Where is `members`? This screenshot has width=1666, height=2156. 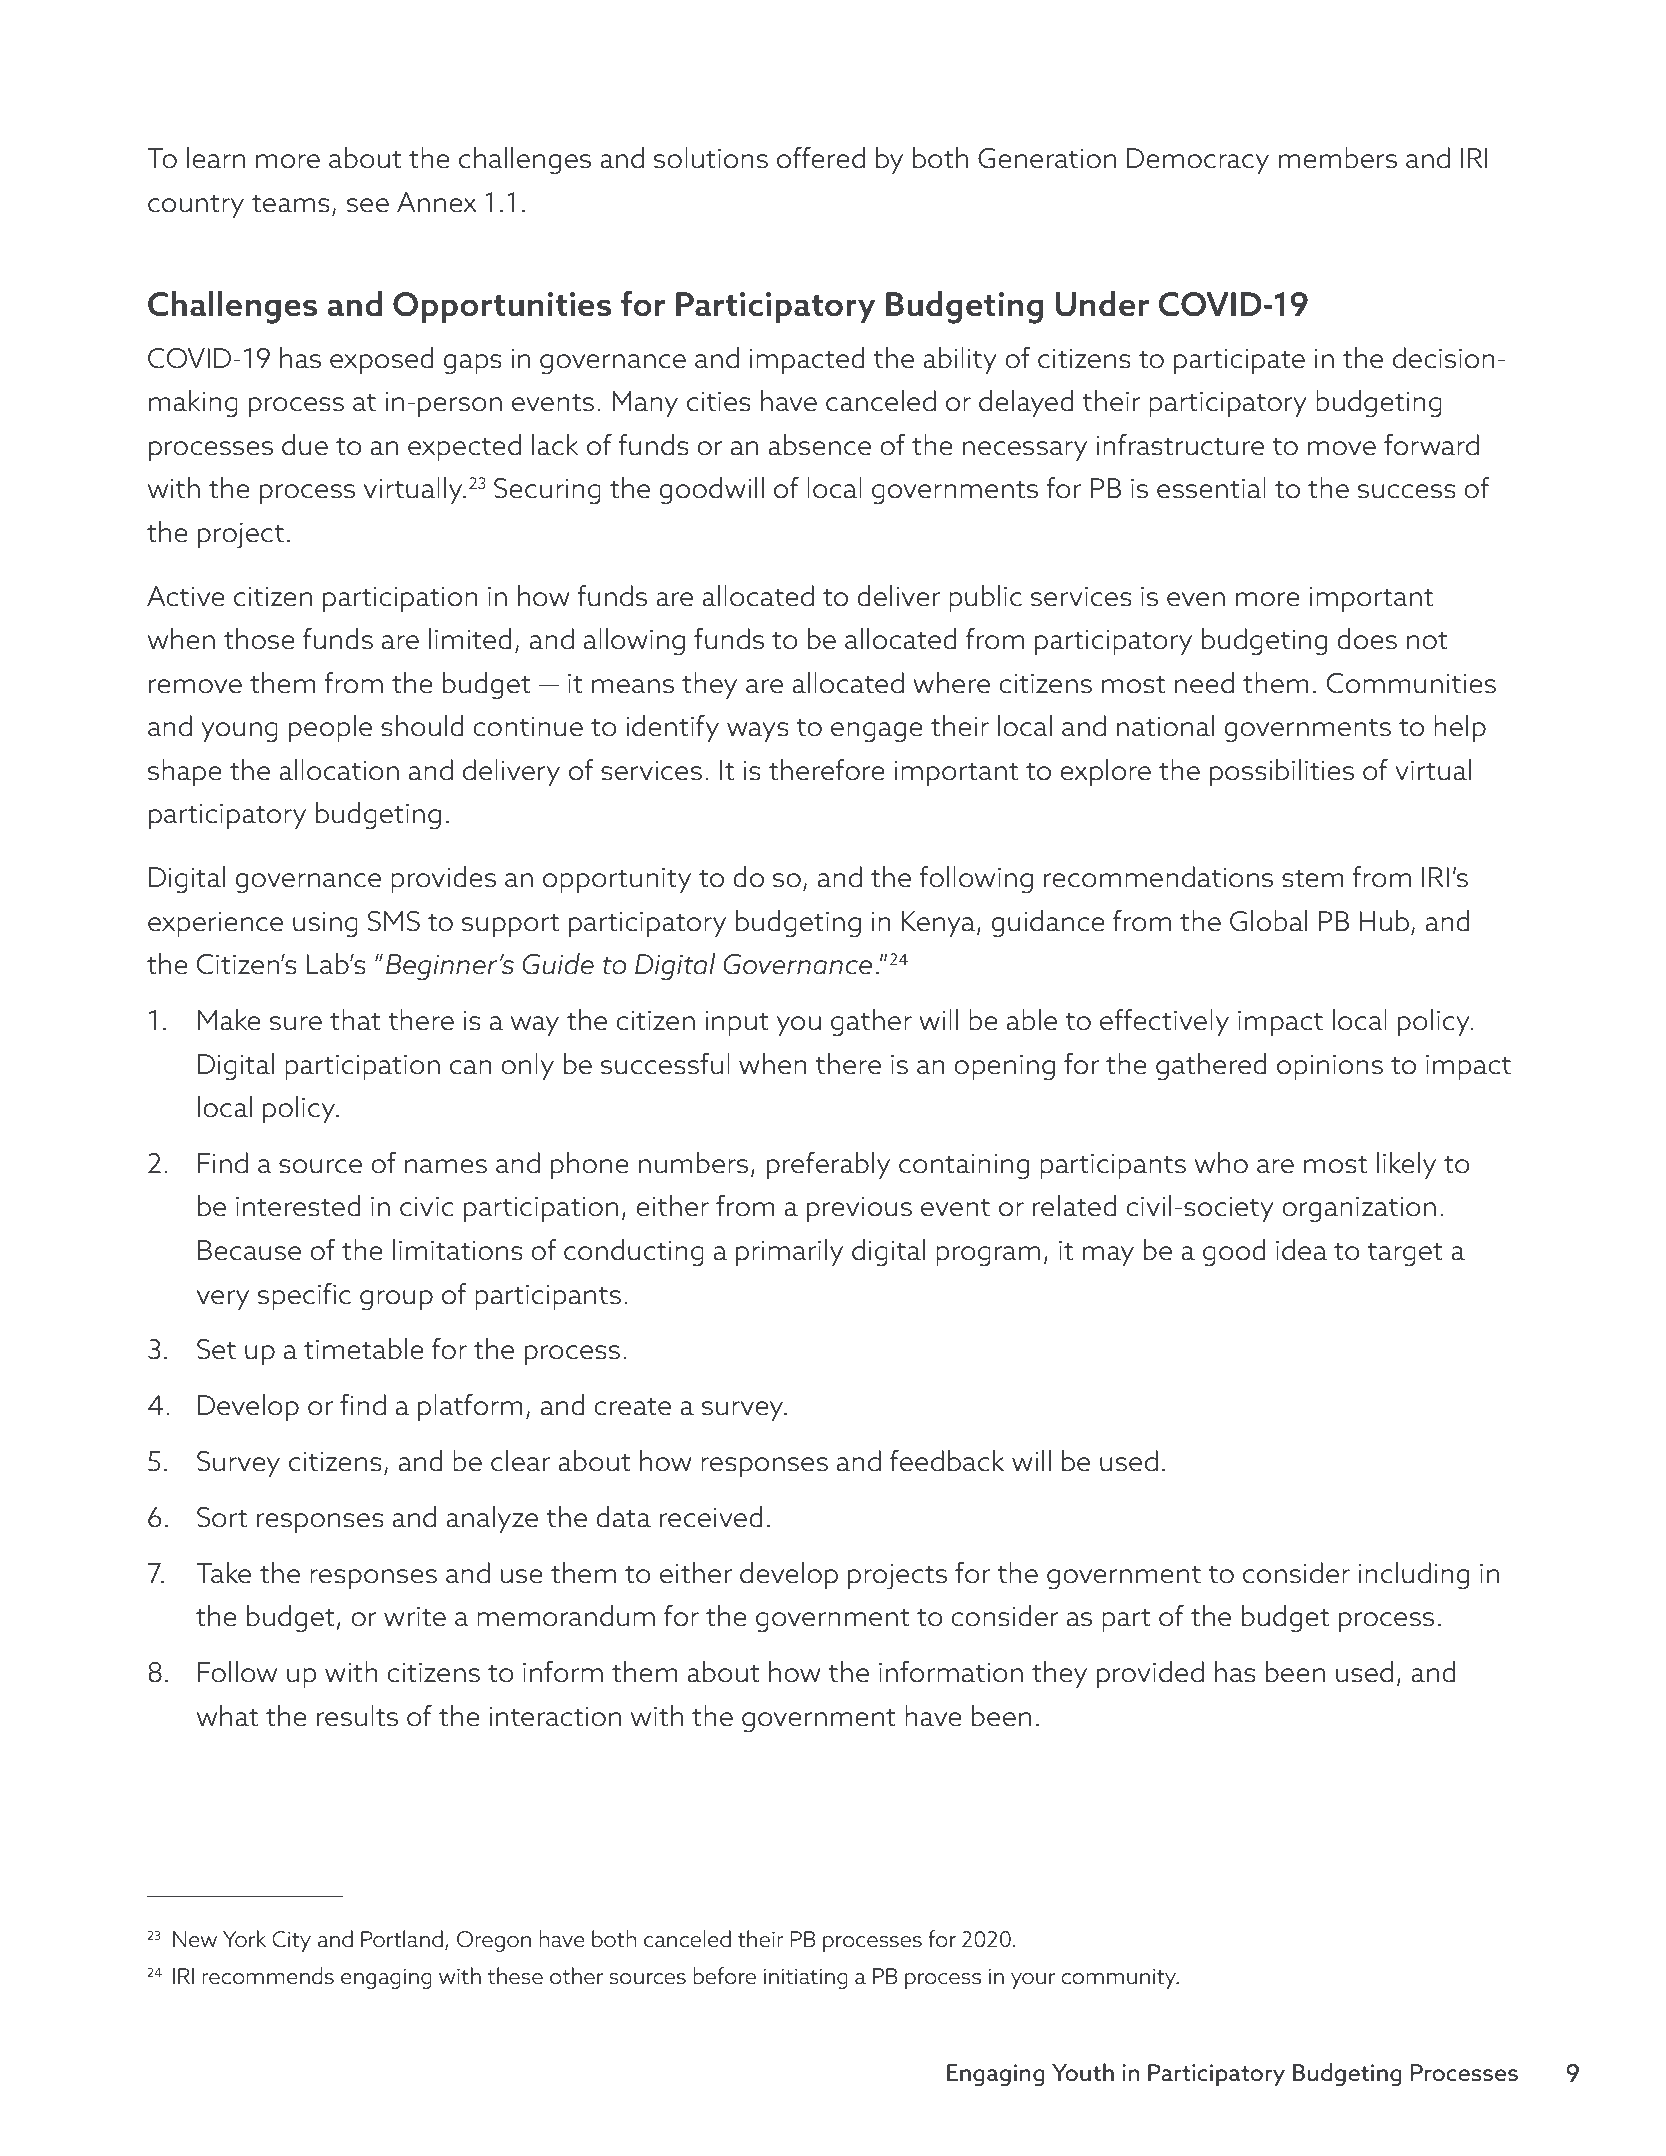 members is located at coordinates (1338, 158).
